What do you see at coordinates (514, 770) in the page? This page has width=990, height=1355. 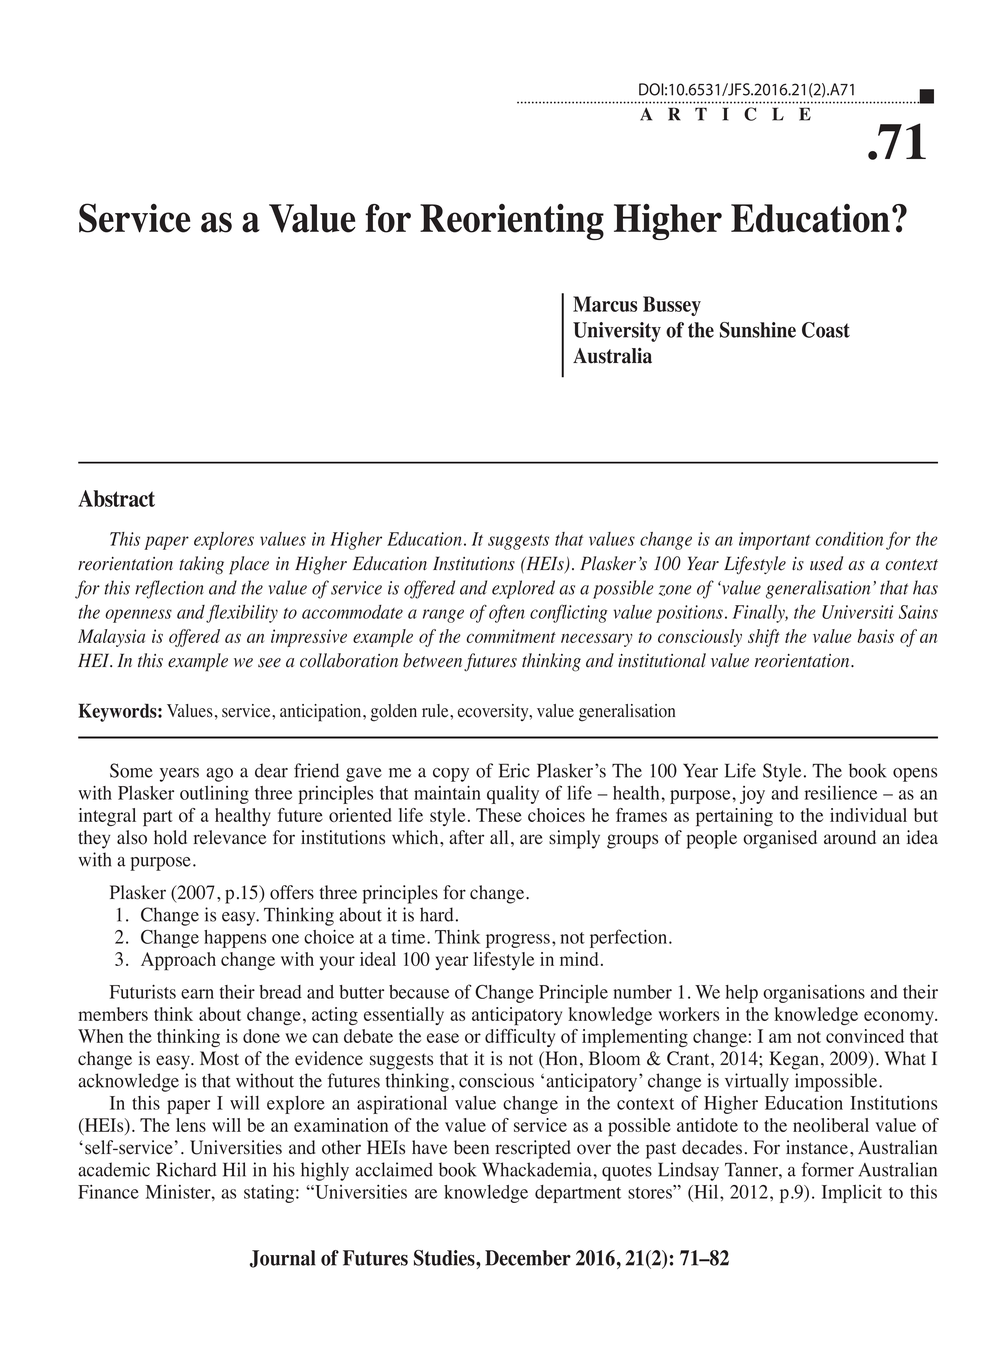 I see `Eric` at bounding box center [514, 770].
